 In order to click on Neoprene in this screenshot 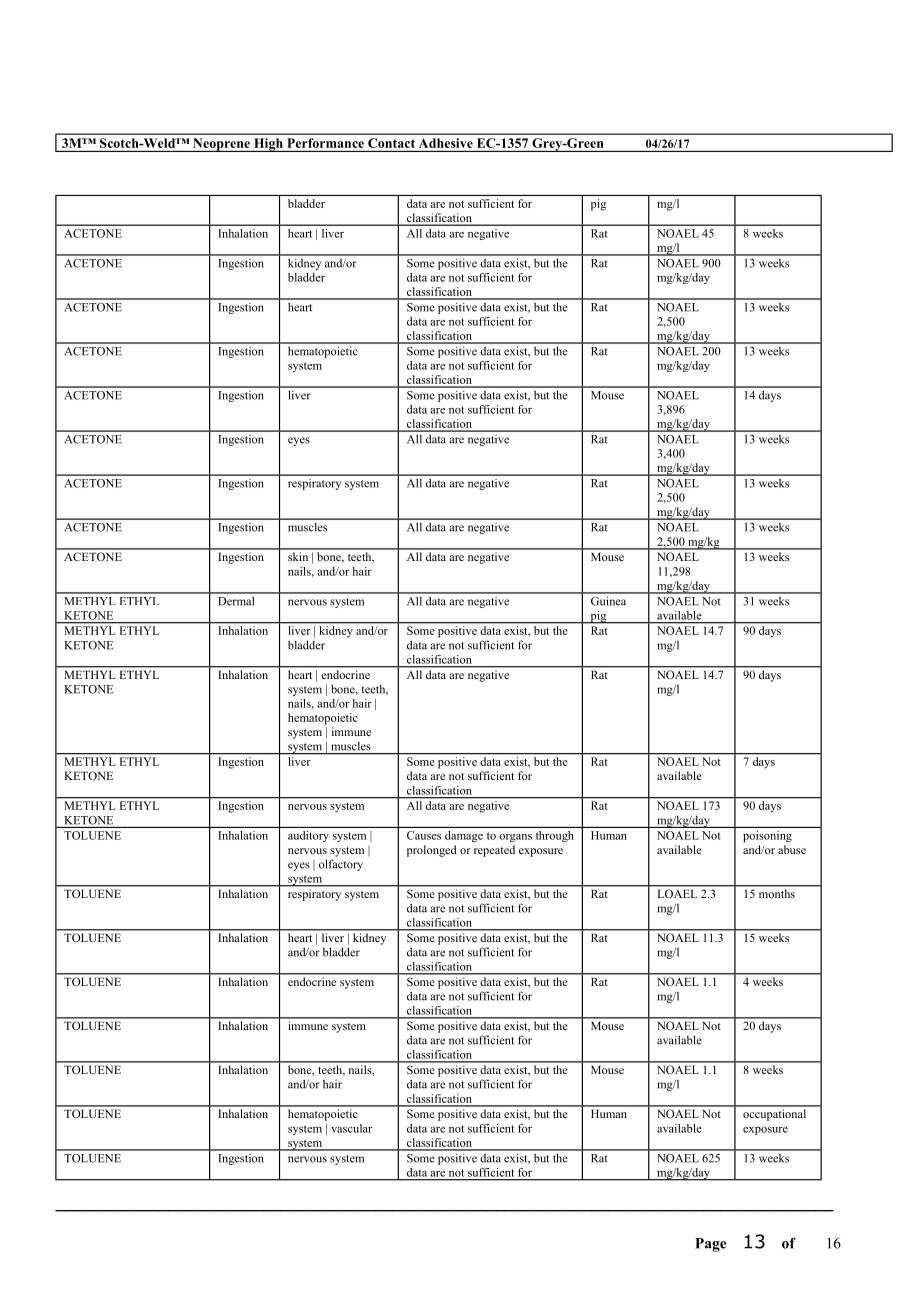, I will do `click(221, 145)`.
